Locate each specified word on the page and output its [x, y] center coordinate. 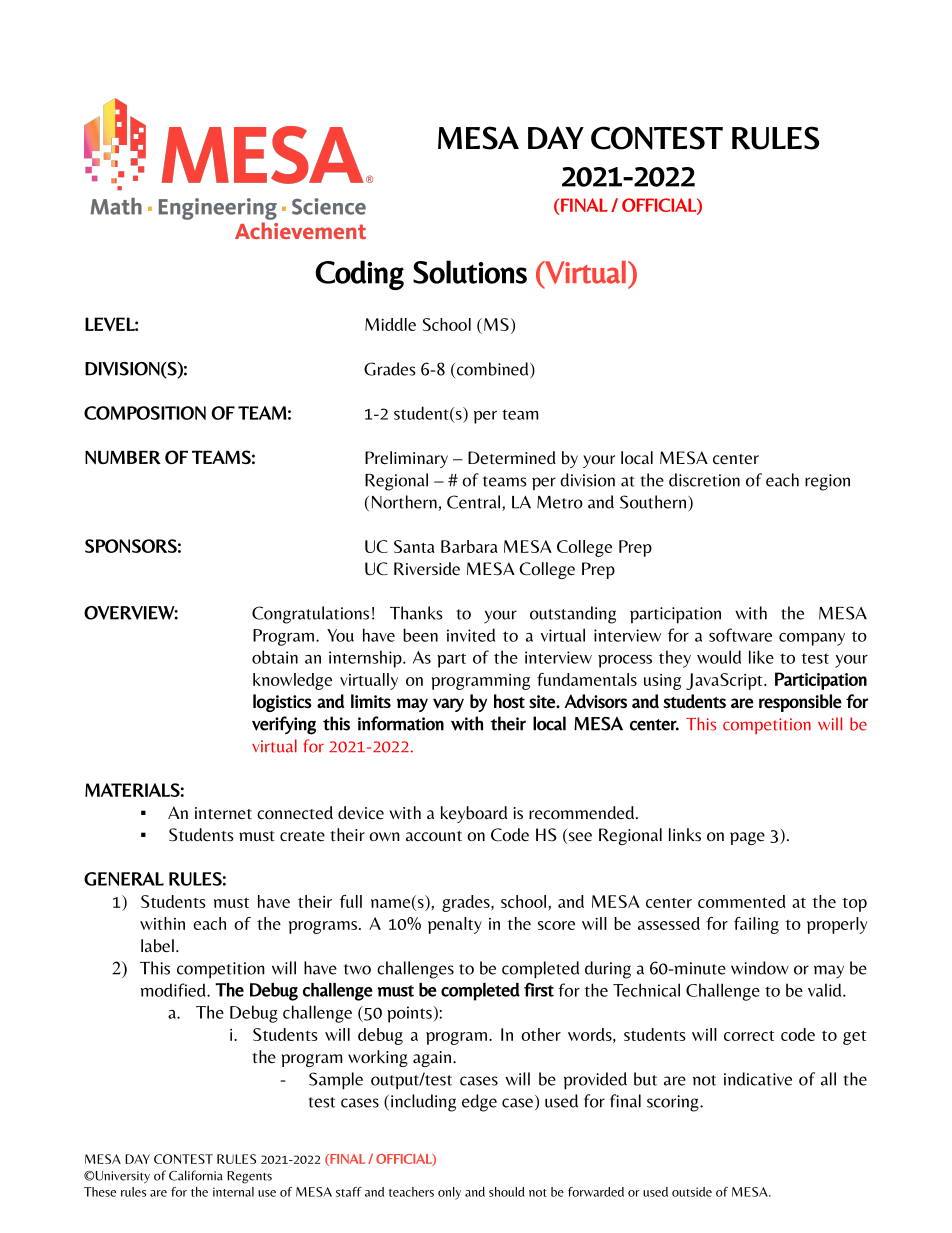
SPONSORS [131, 546]
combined [492, 370]
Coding [359, 275]
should [507, 1192]
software [740, 635]
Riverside [427, 569]
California [196, 1175]
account [434, 836]
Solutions [470, 272]
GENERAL [124, 879]
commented [742, 901]
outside [692, 1192]
